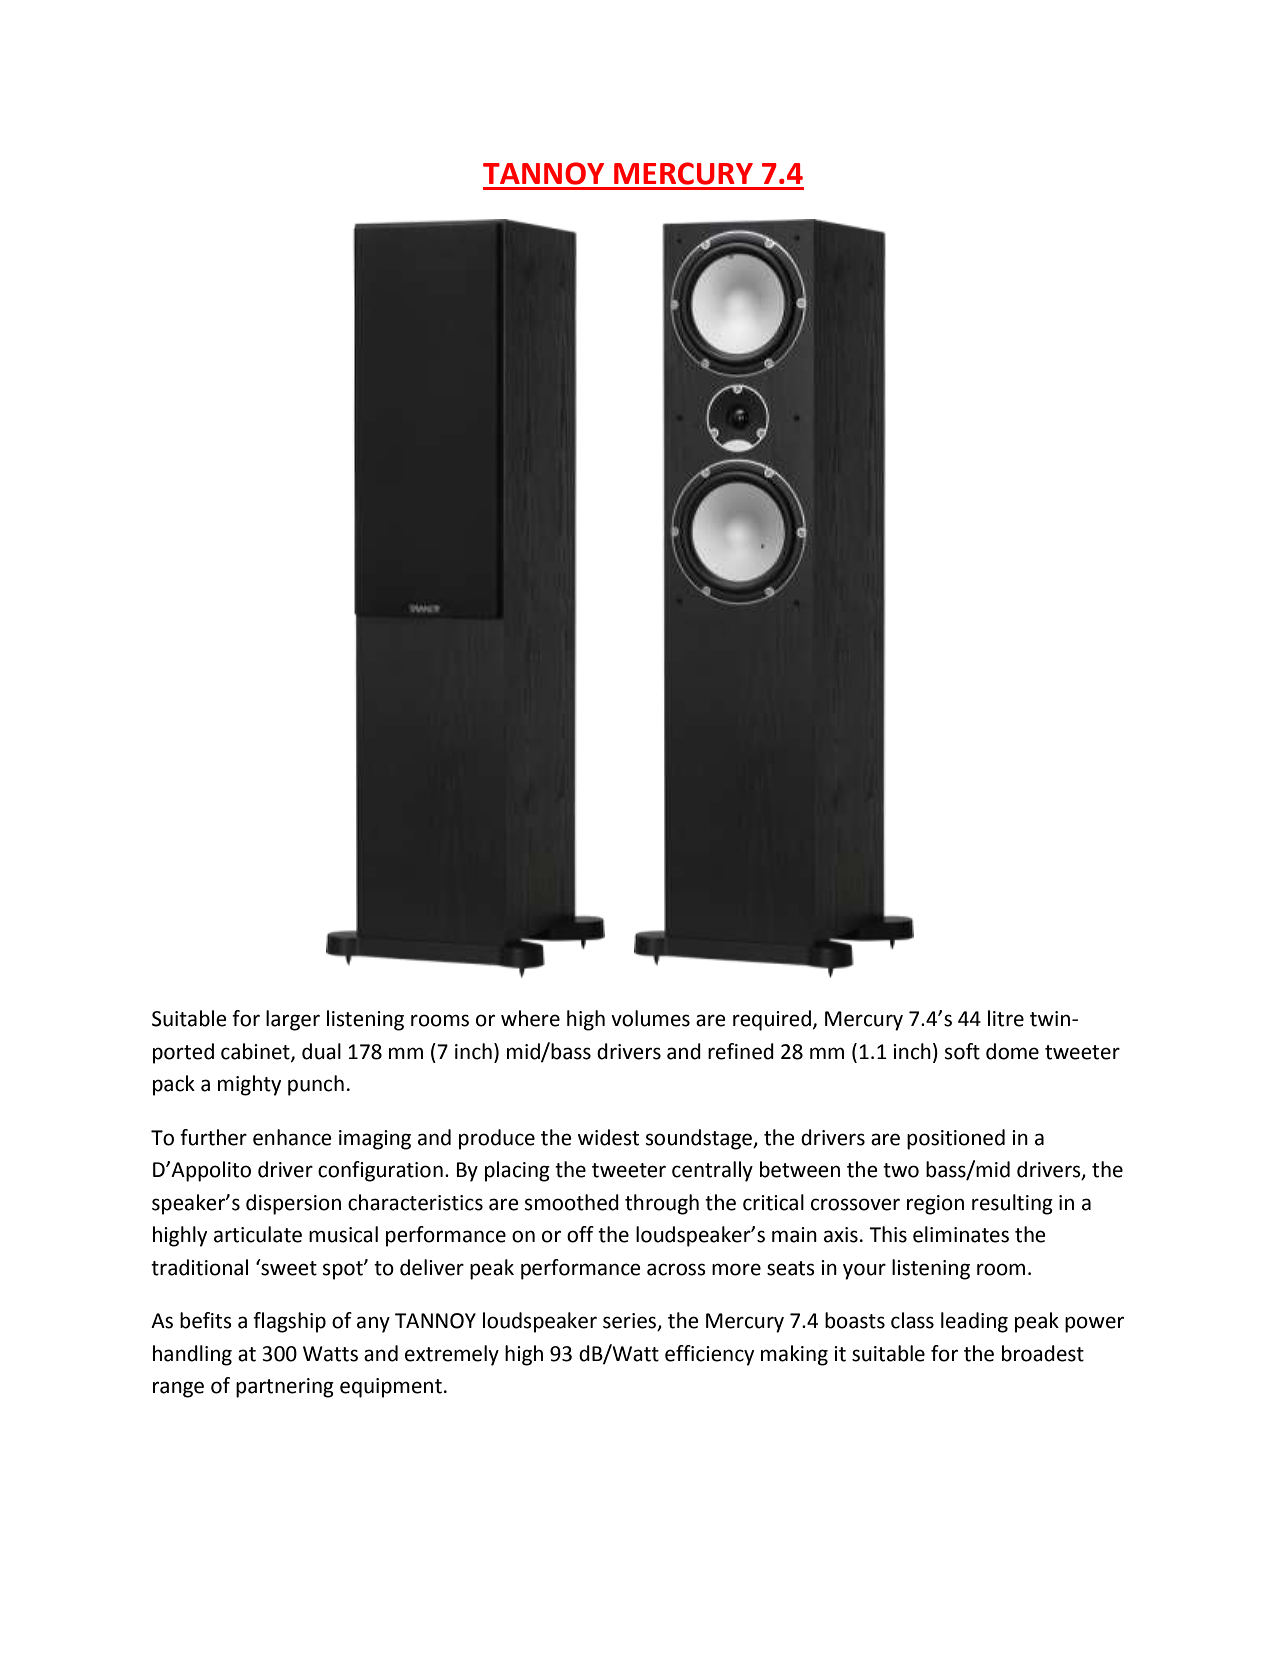 The height and width of the document is (1666, 1287). What do you see at coordinates (292, 1137) in the document?
I see `enhance` at bounding box center [292, 1137].
